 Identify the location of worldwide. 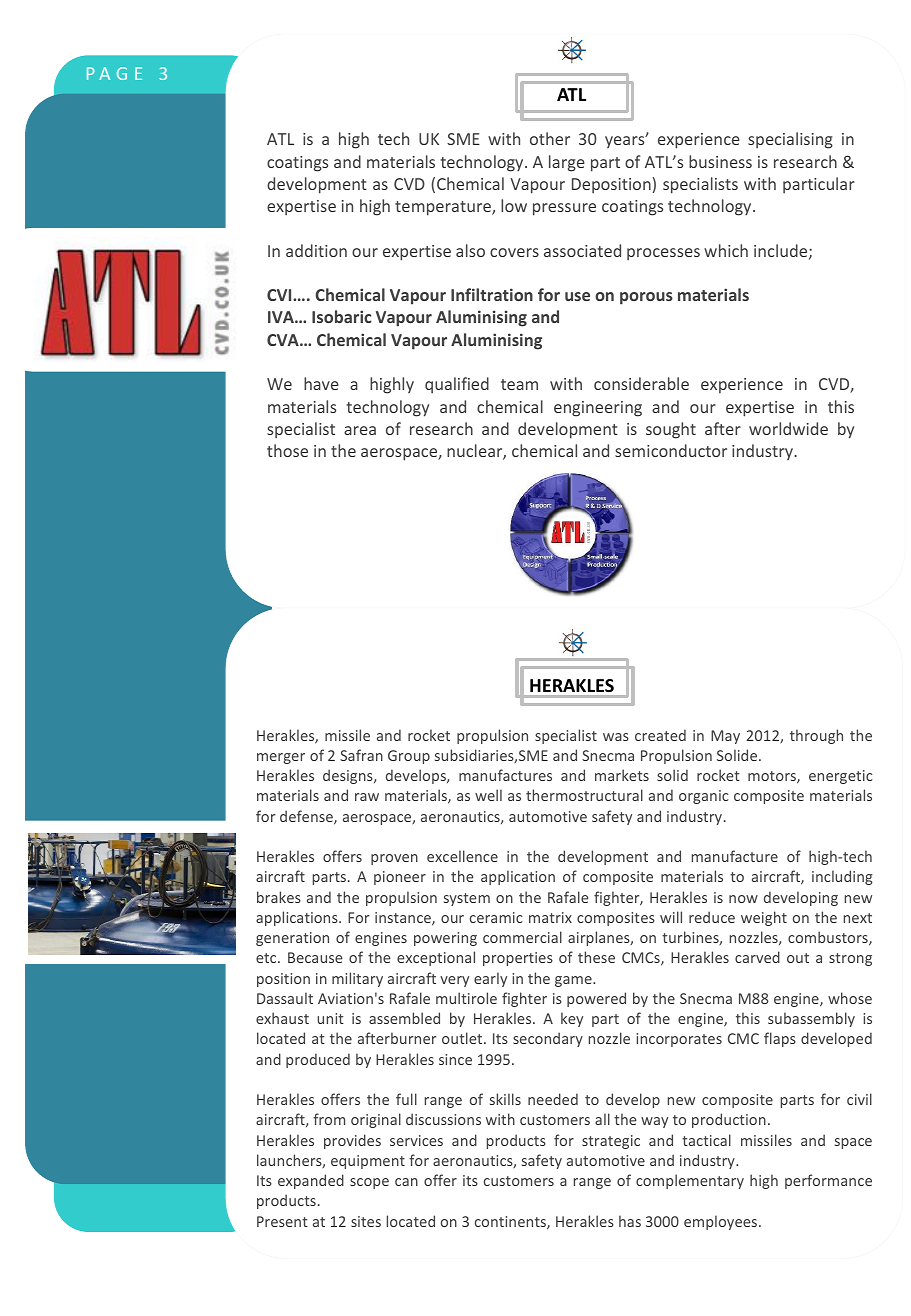
(788, 428).
